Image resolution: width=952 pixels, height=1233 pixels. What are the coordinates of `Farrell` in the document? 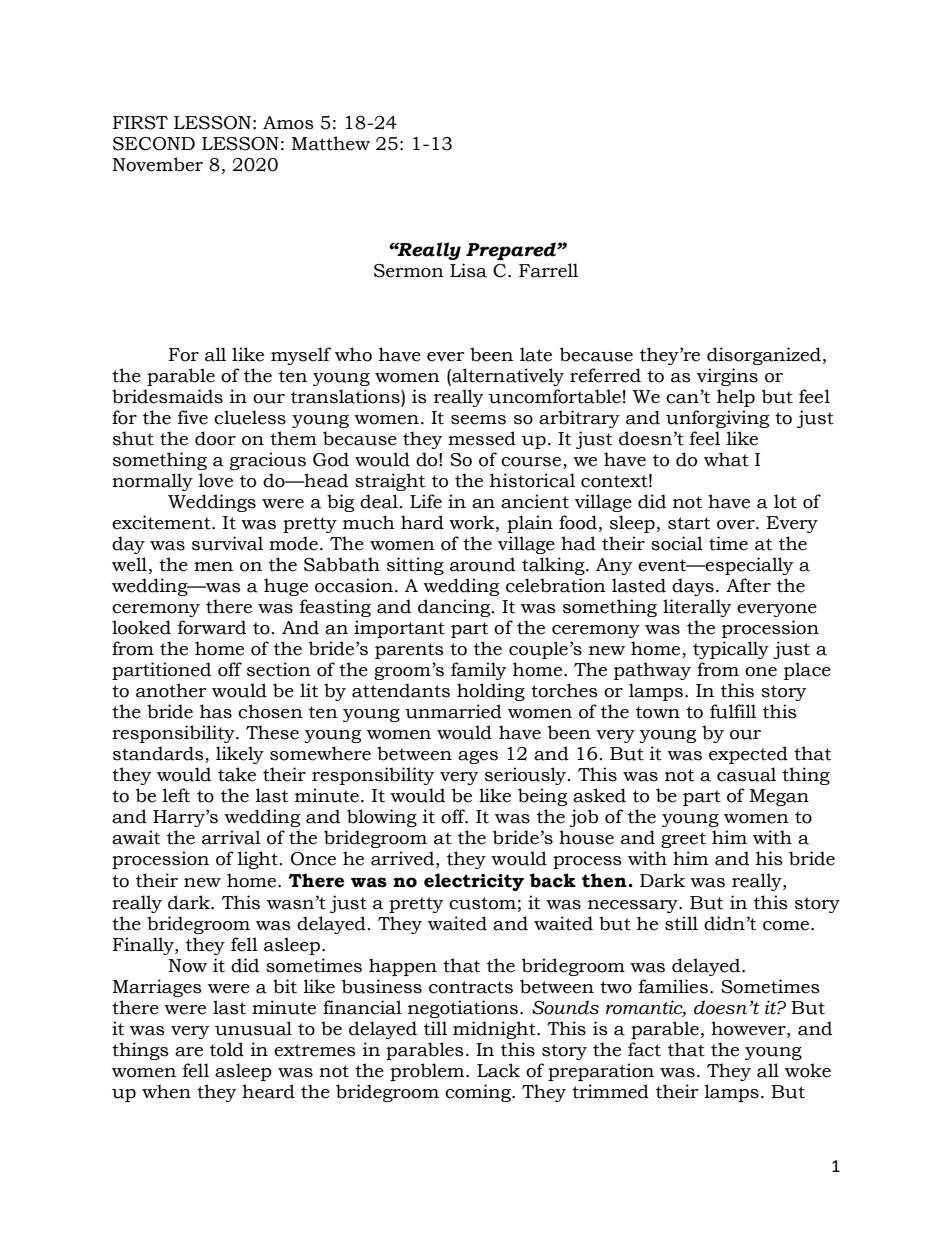 It's located at (548, 270).
